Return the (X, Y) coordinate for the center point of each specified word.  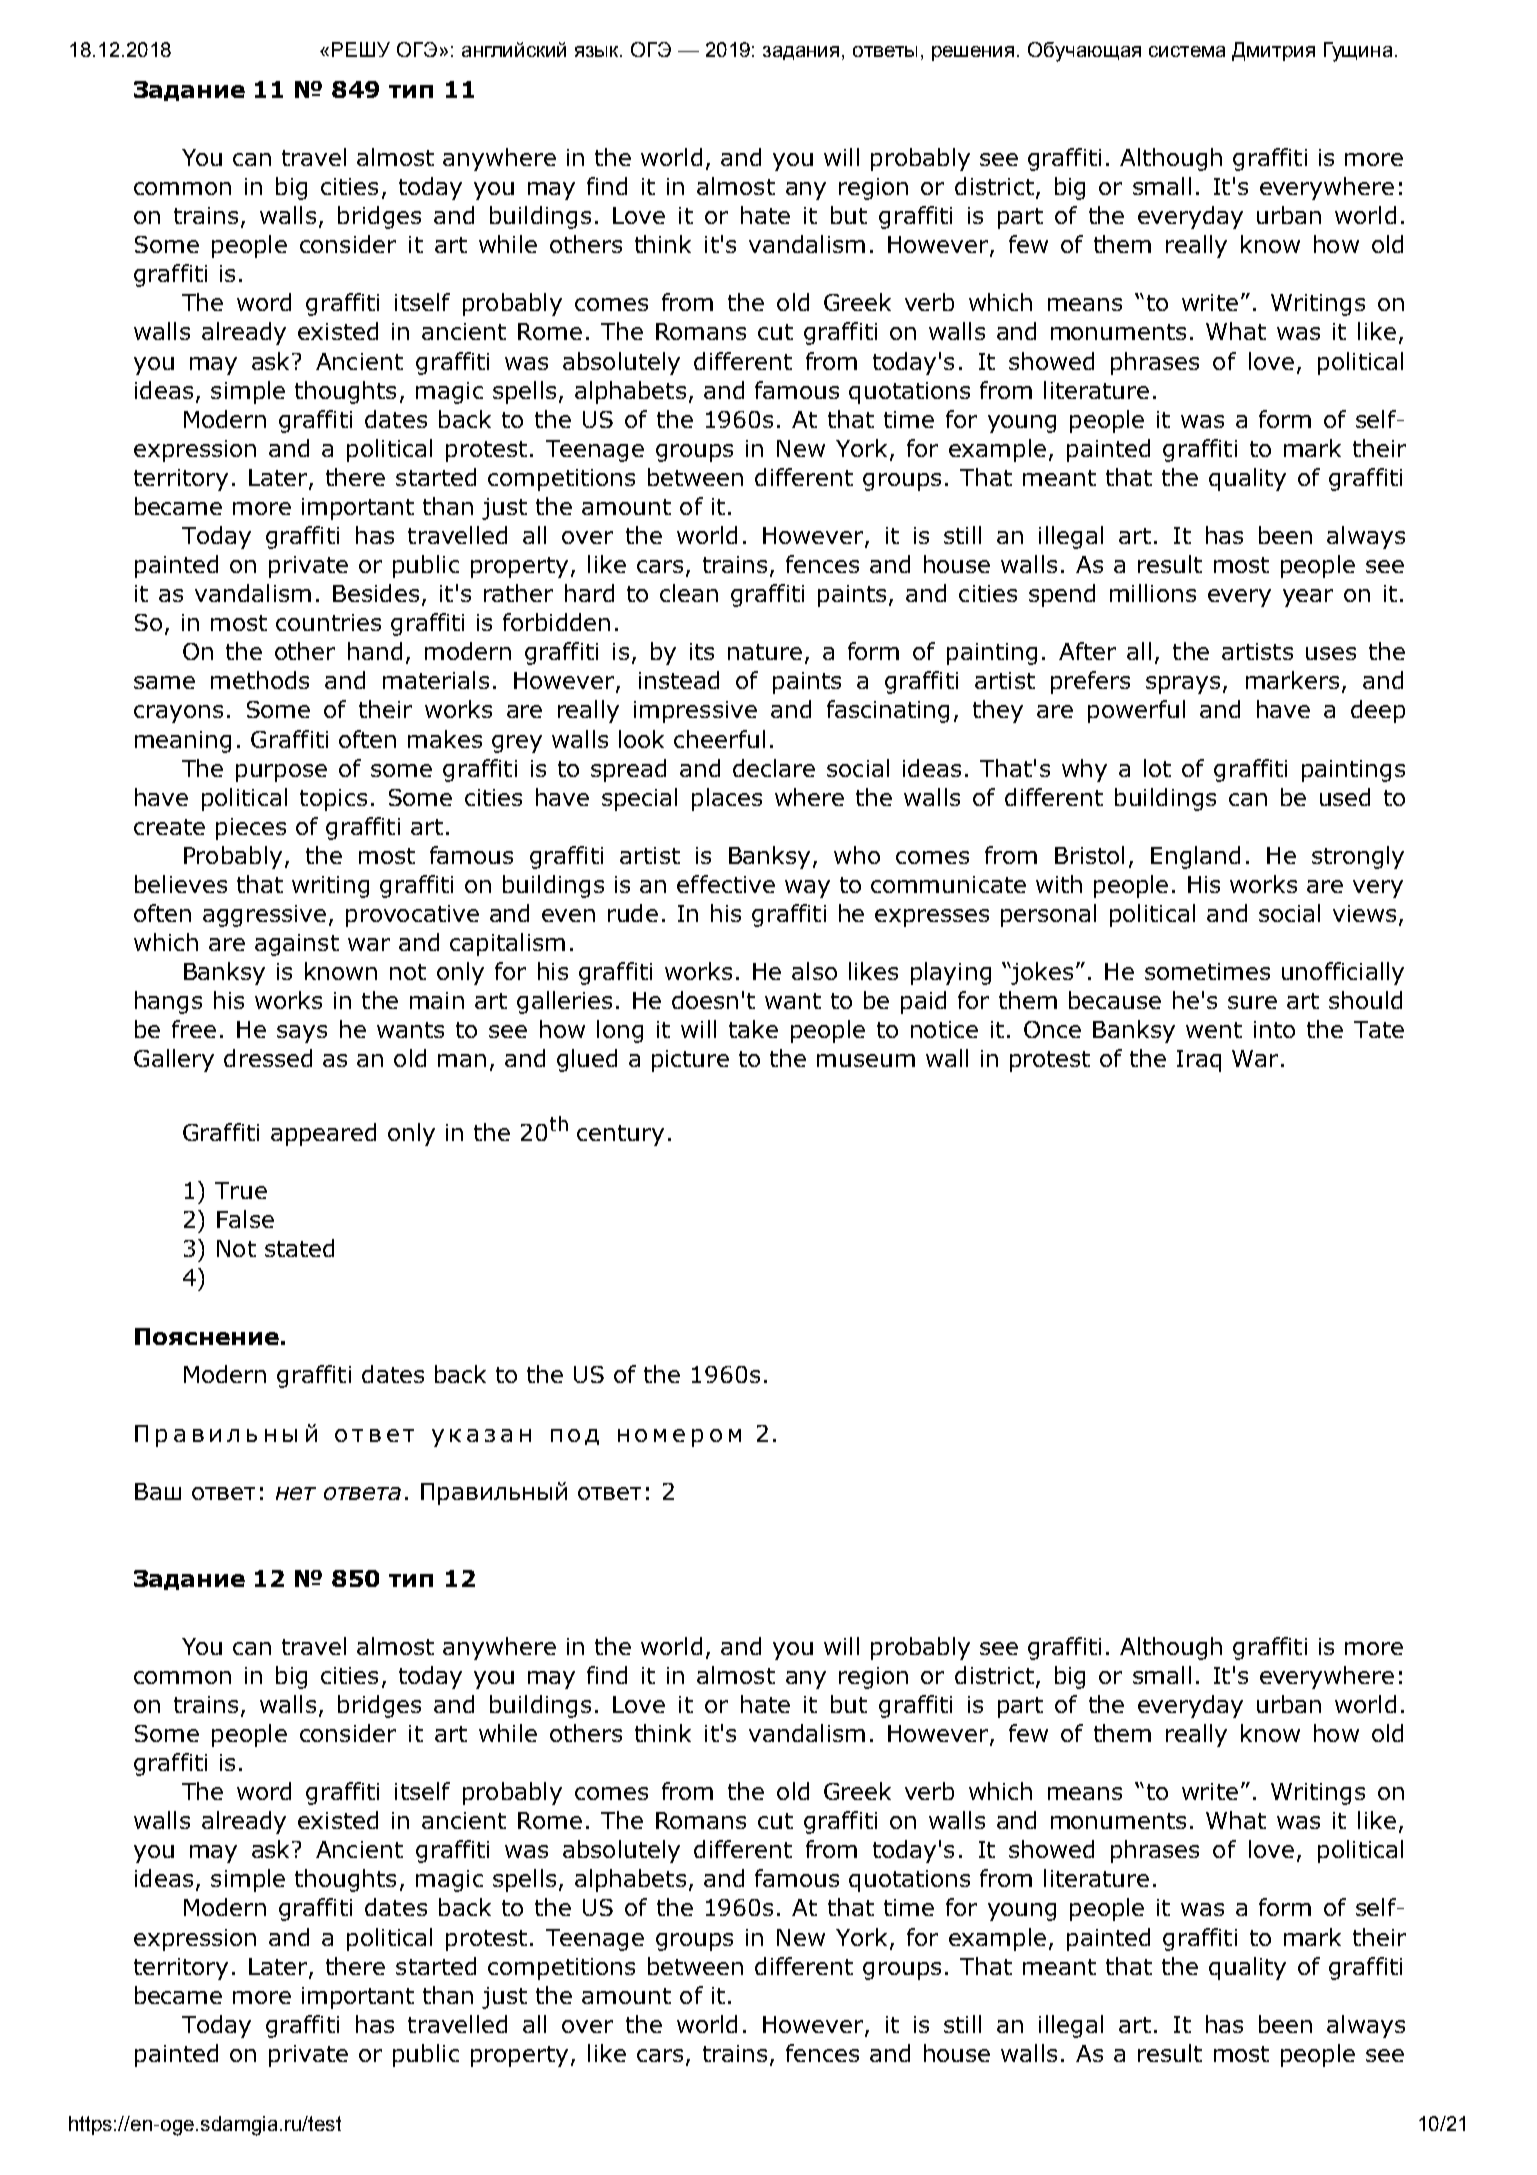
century (620, 1135)
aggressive (264, 916)
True (241, 1190)
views (1364, 913)
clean (689, 593)
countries (328, 622)
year (1308, 598)
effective (726, 884)
